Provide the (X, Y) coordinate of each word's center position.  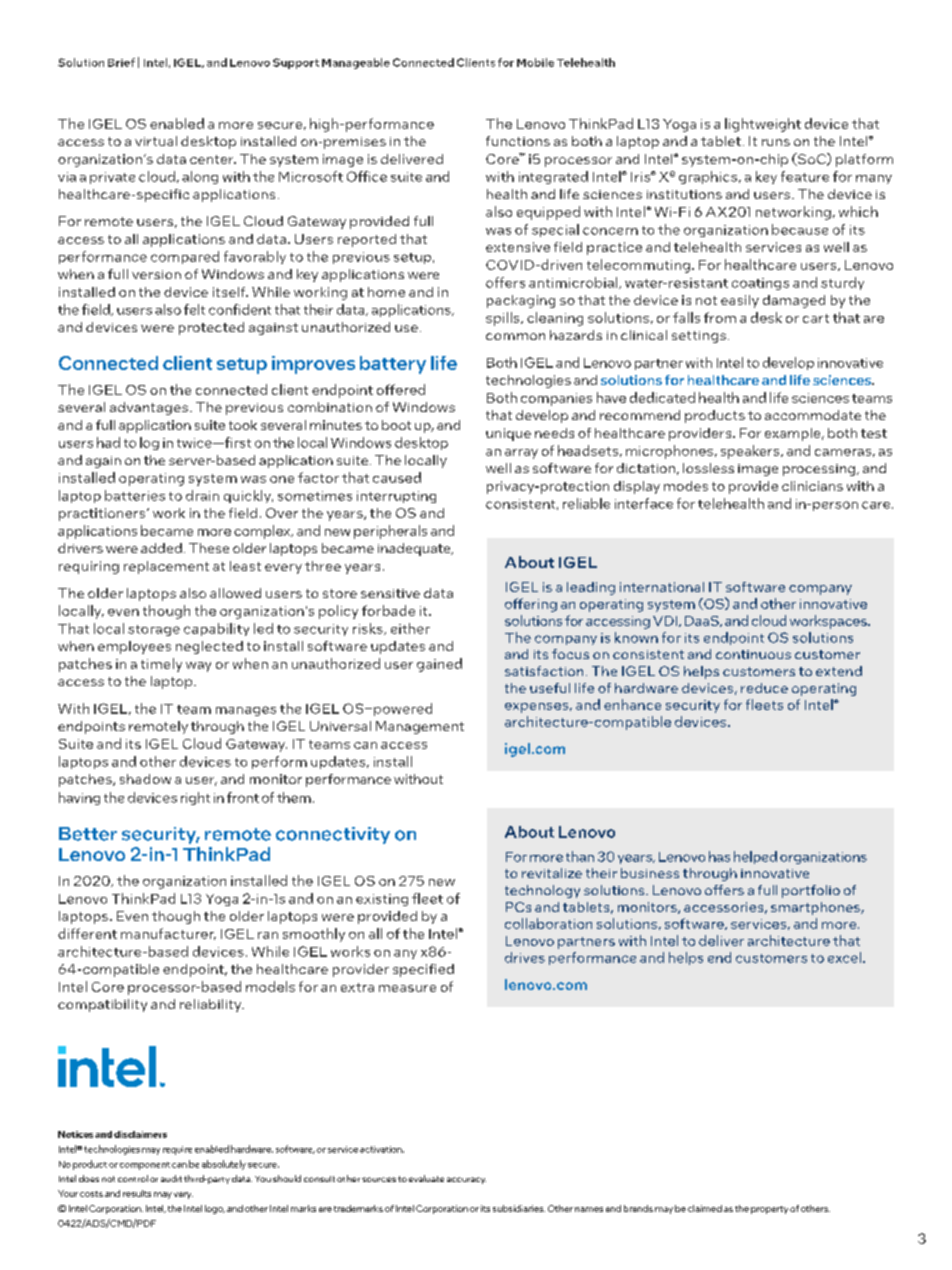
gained (439, 665)
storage (154, 630)
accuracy (466, 1180)
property (769, 1210)
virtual (156, 141)
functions (518, 141)
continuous (753, 654)
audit (171, 1178)
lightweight (763, 125)
